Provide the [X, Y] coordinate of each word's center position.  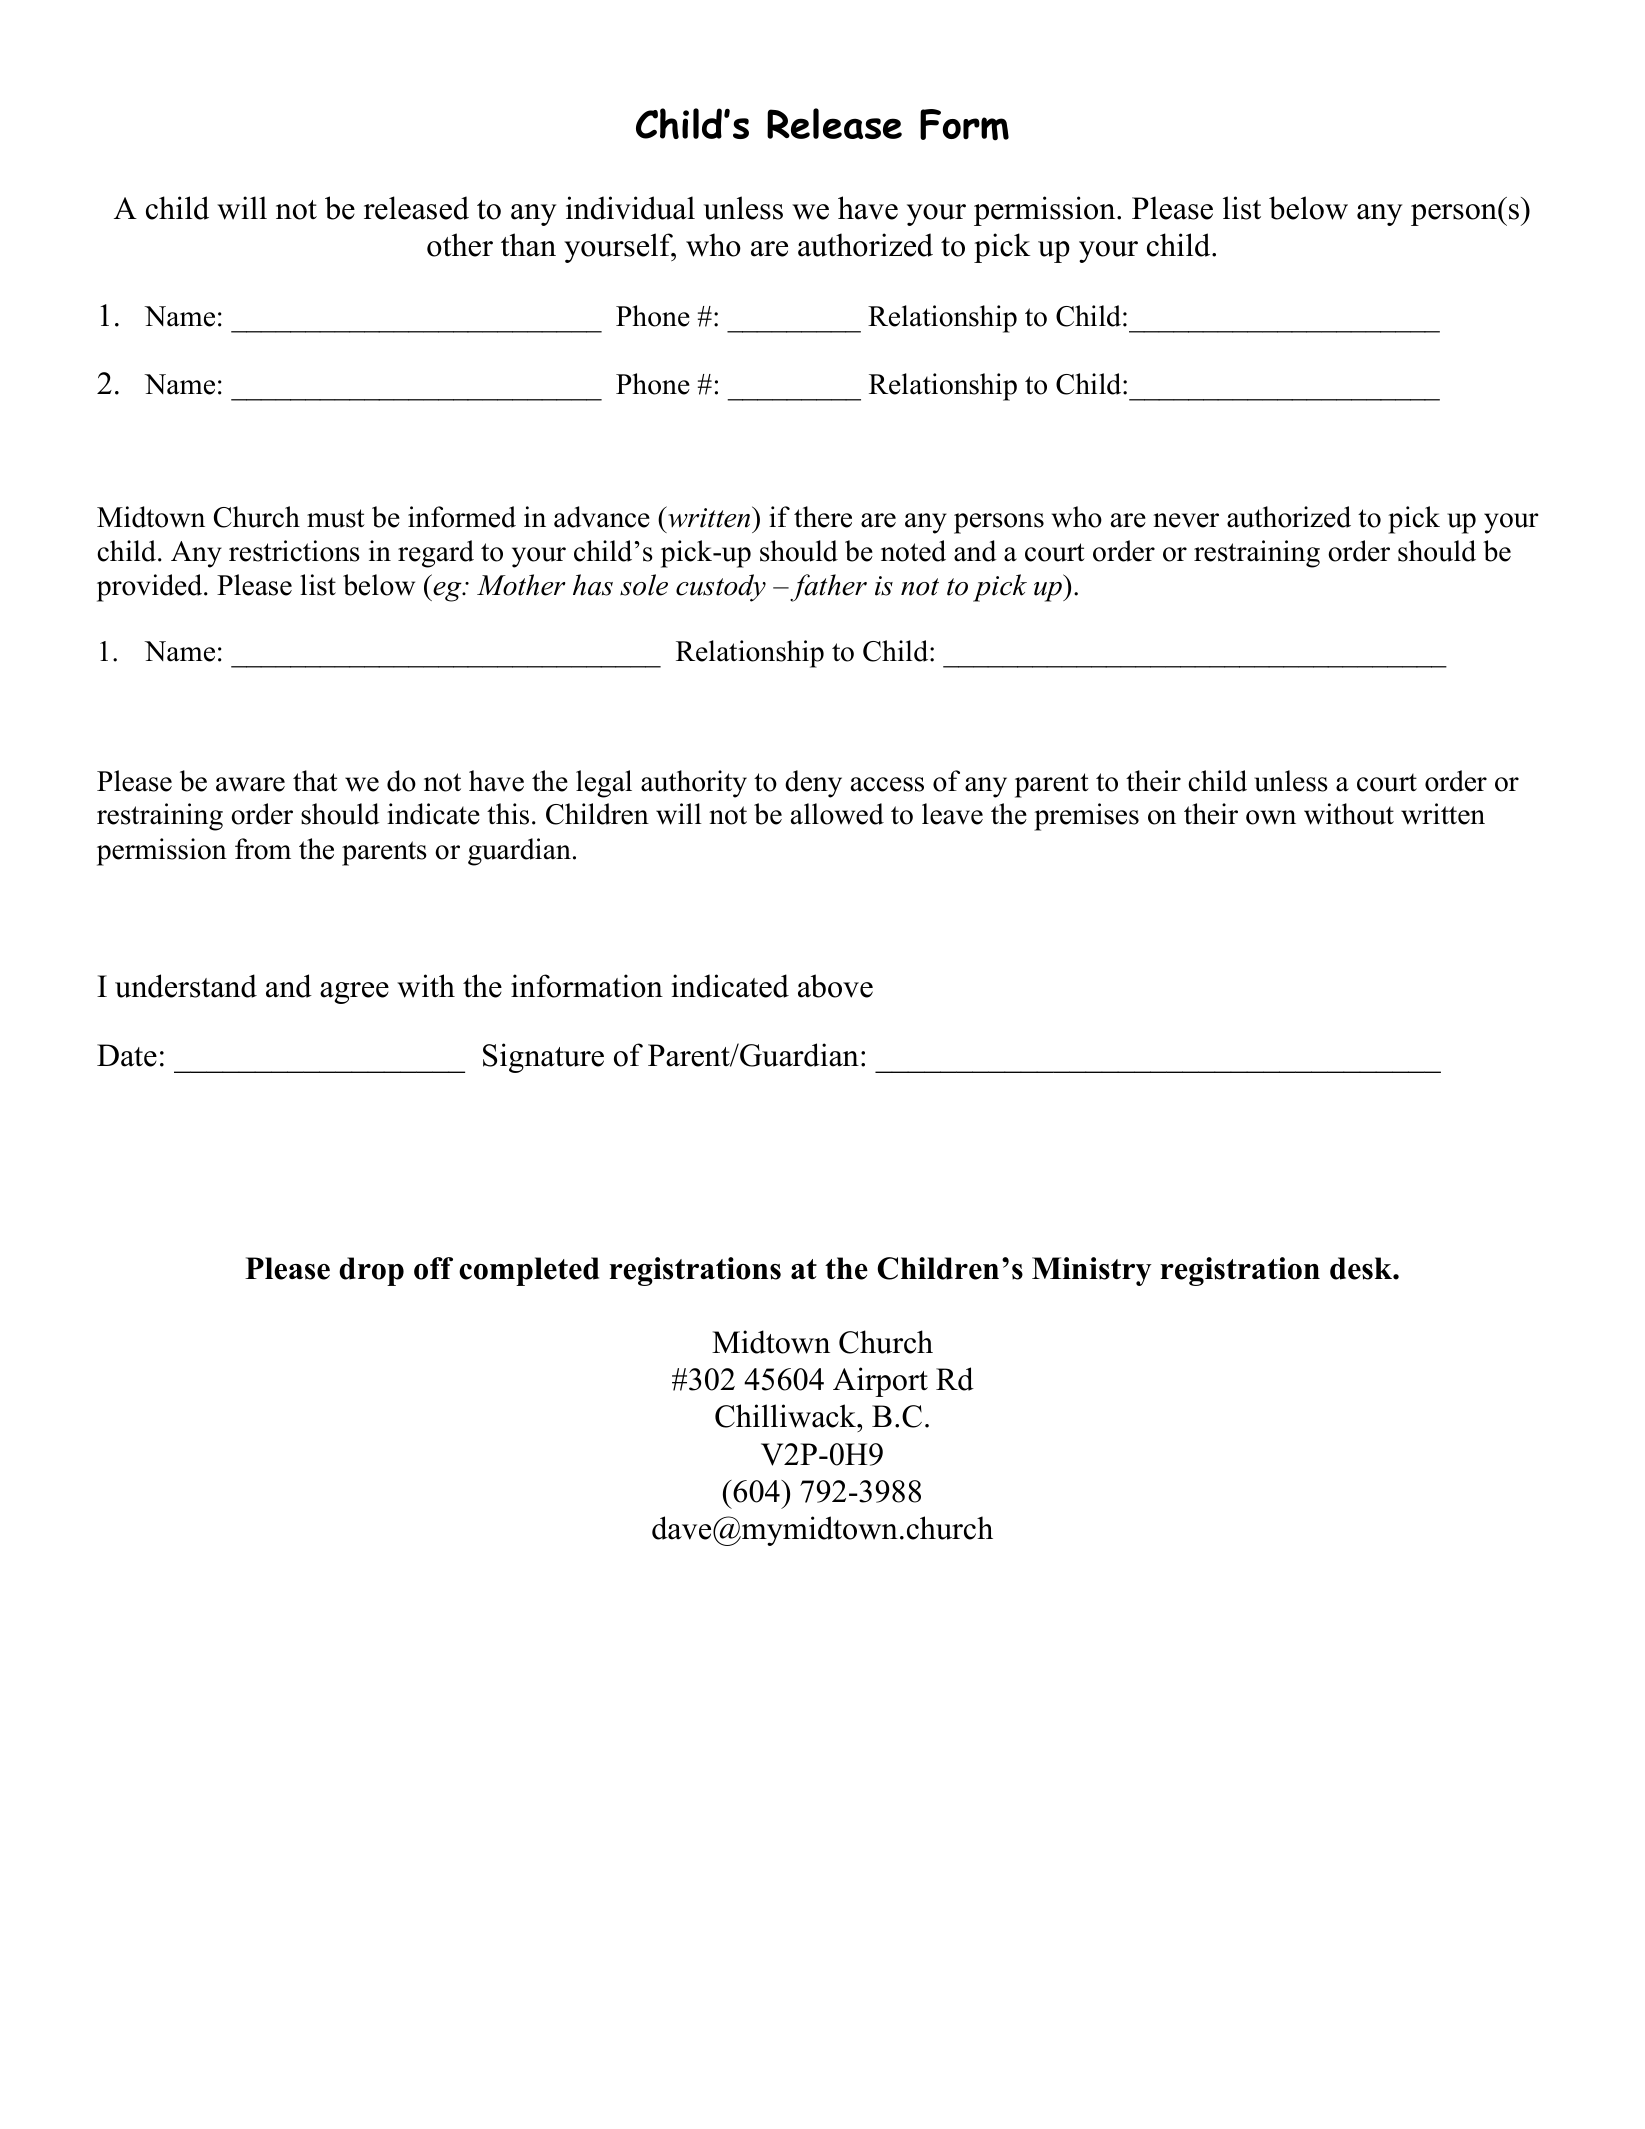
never [1186, 520]
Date [127, 1055]
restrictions [294, 551]
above [835, 986]
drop [371, 1271]
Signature [543, 1058]
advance [602, 517]
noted [913, 551]
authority [694, 784]
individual [630, 208]
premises [1086, 817]
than [528, 245]
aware [250, 784]
